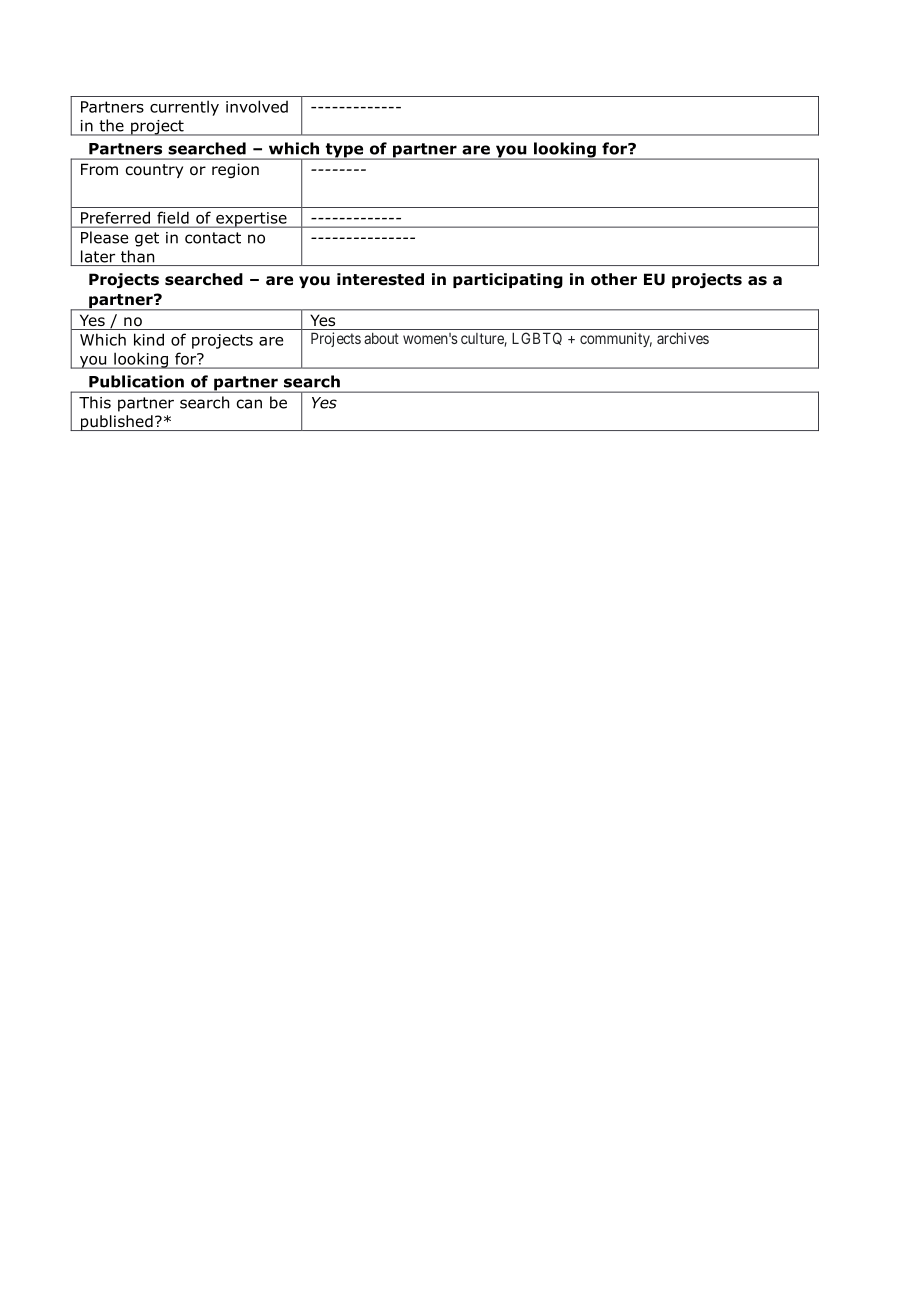 The width and height of the document is (924, 1308). I want to click on involved, so click(257, 106).
